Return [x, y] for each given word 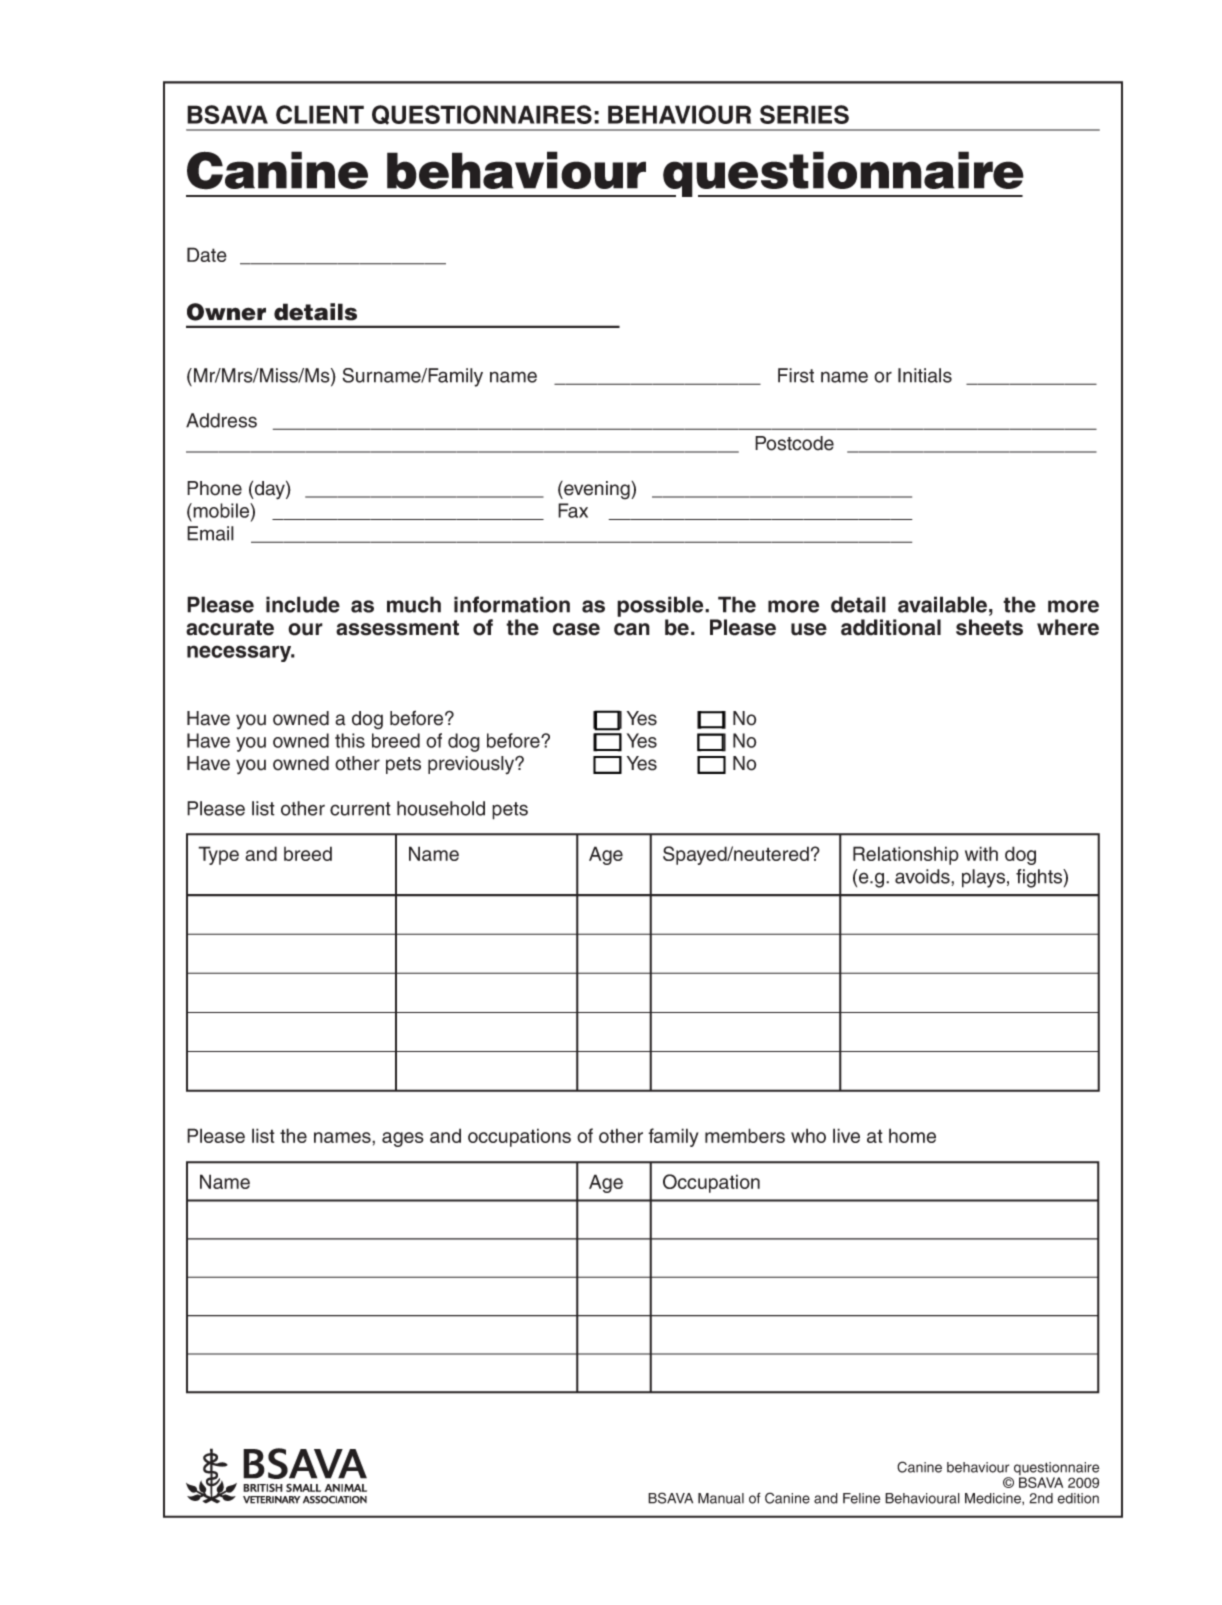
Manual [721, 1498]
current [360, 809]
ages [403, 1139]
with [981, 853]
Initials [925, 375]
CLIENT [320, 114]
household [441, 808]
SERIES [804, 114]
